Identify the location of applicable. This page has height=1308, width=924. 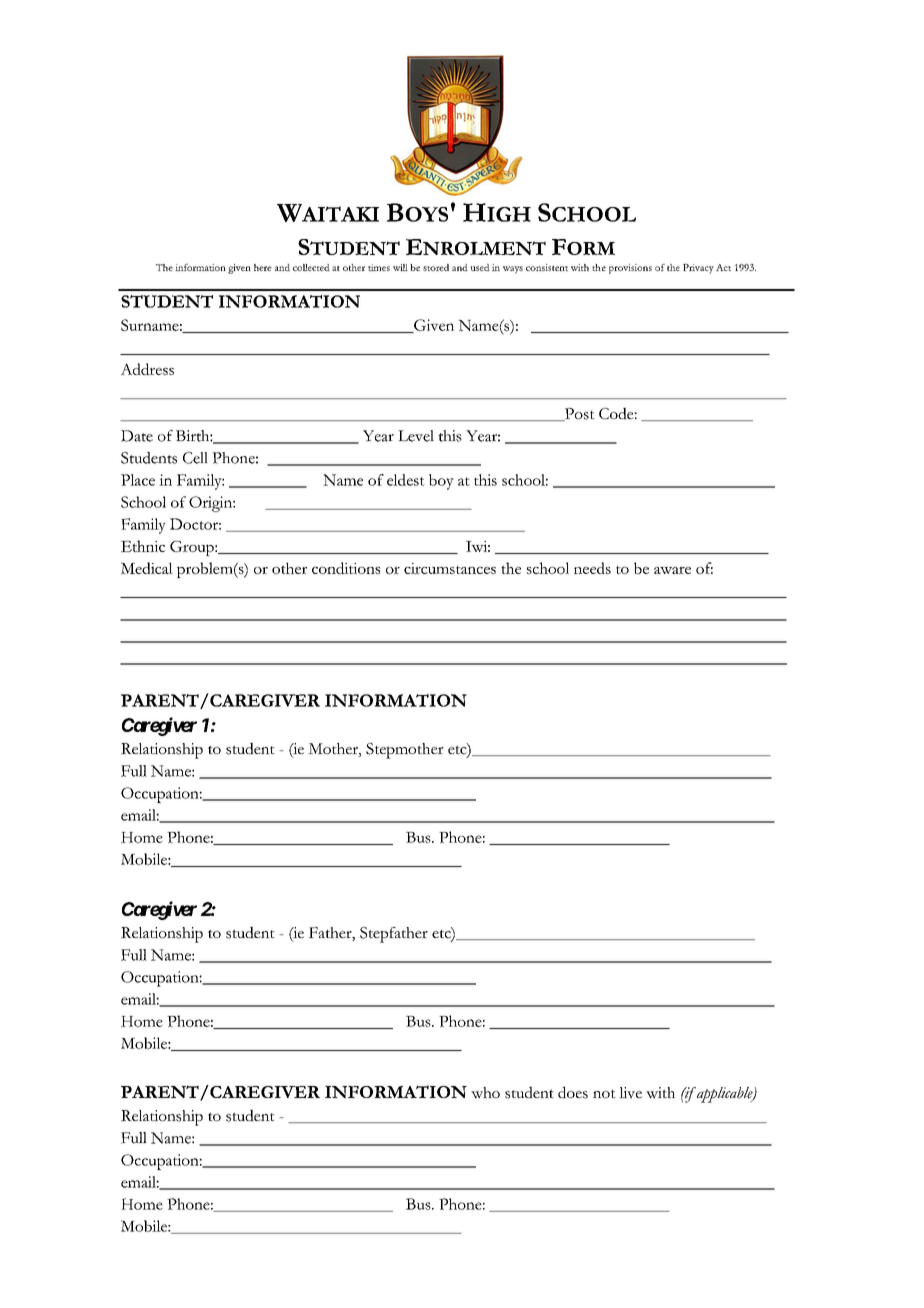
(725, 1095).
